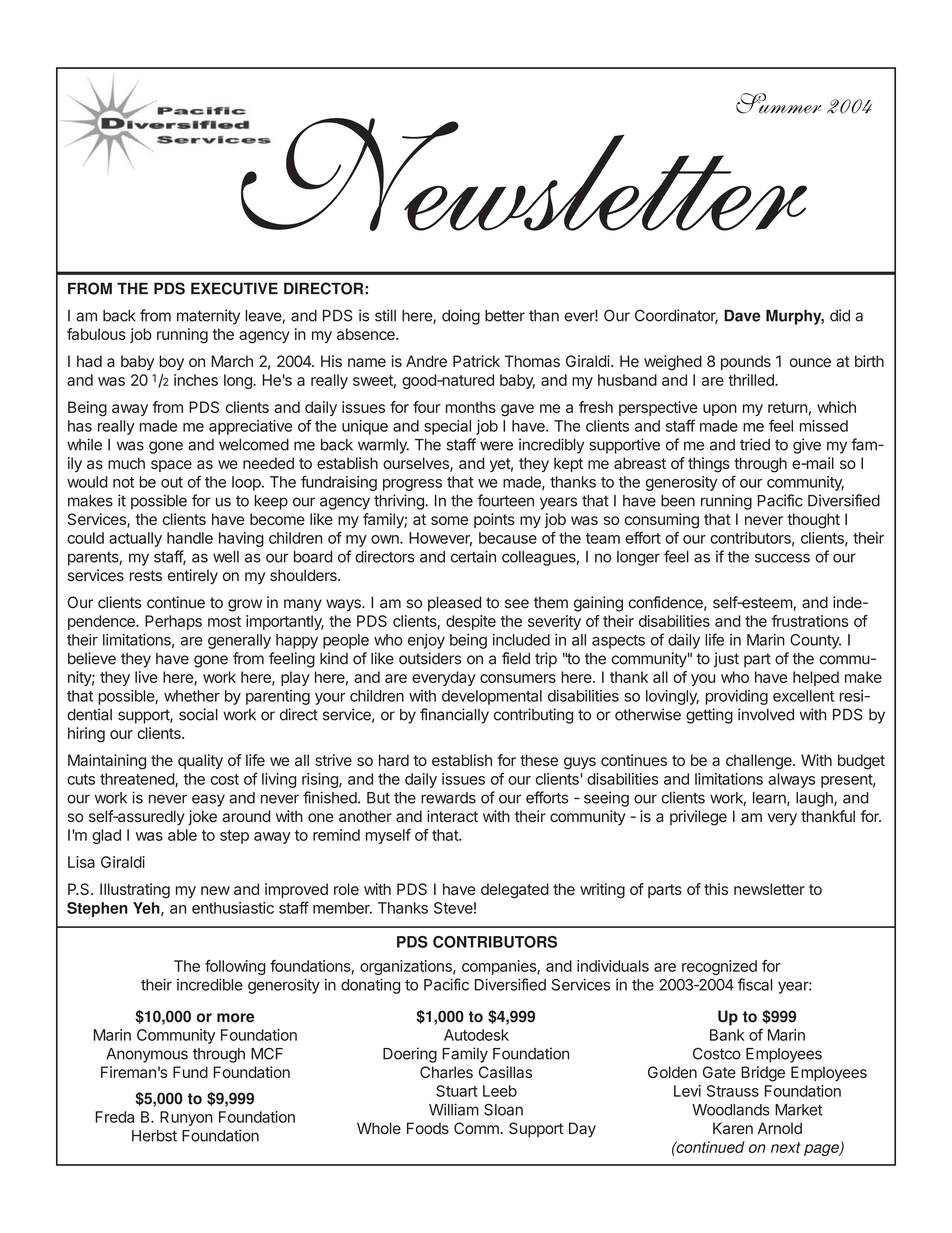 Image resolution: width=952 pixels, height=1233 pixels. Describe the element at coordinates (810, 621) in the screenshot. I see `frustrations` at that location.
